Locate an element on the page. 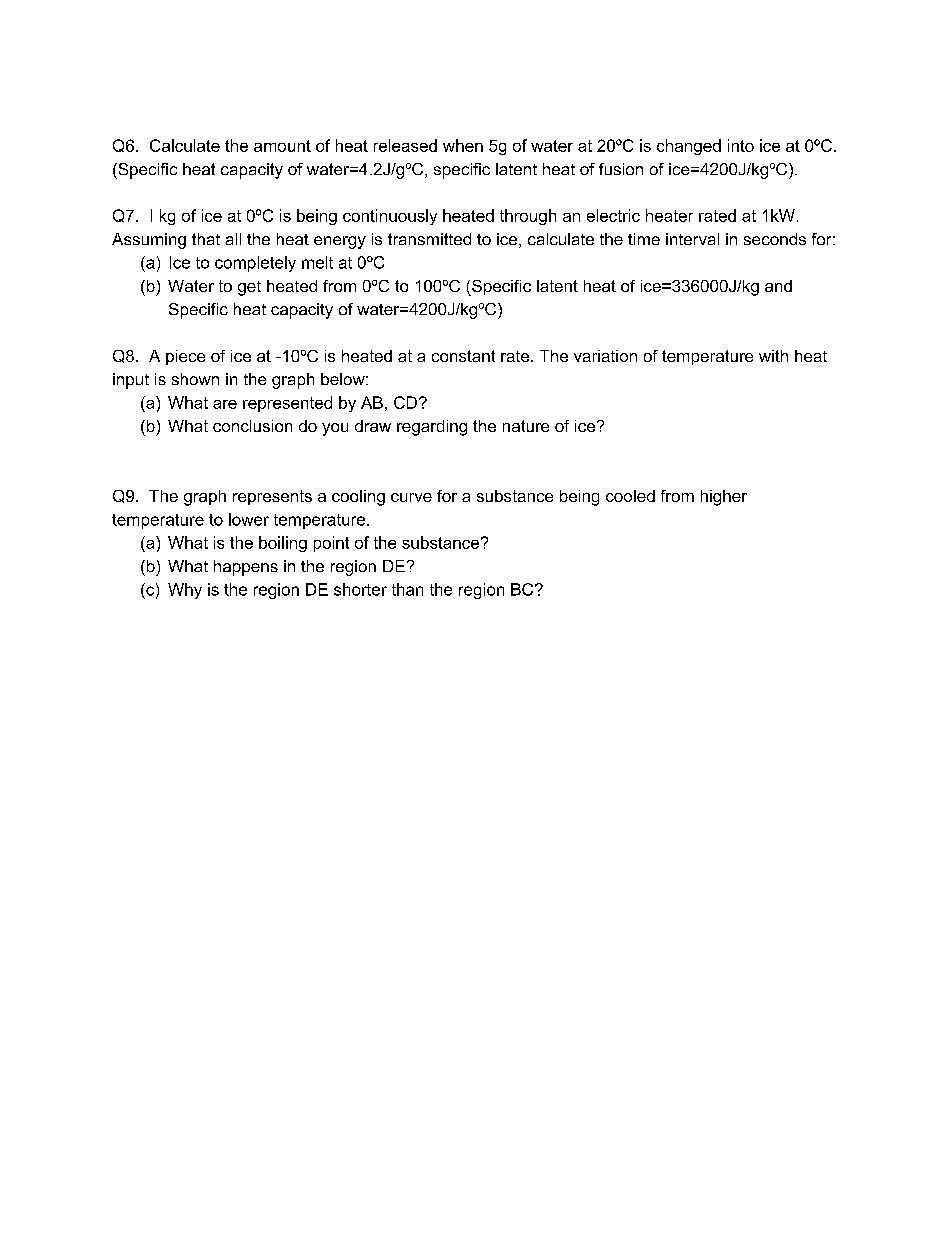 This page has width=952, height=1233. changed is located at coordinates (689, 147).
